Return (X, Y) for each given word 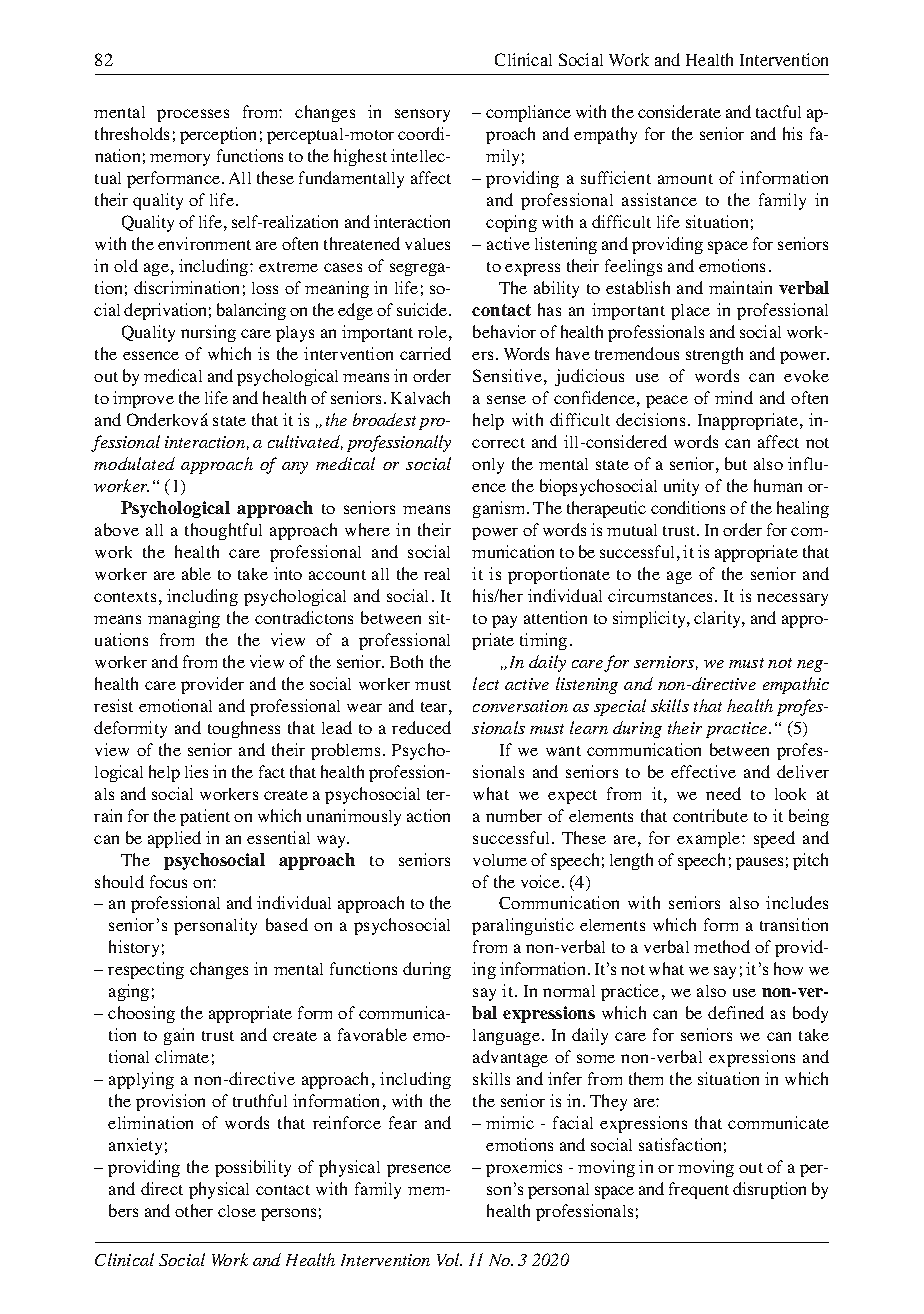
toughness (244, 729)
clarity (718, 619)
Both (406, 661)
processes (193, 115)
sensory (422, 115)
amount (685, 179)
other (194, 1210)
